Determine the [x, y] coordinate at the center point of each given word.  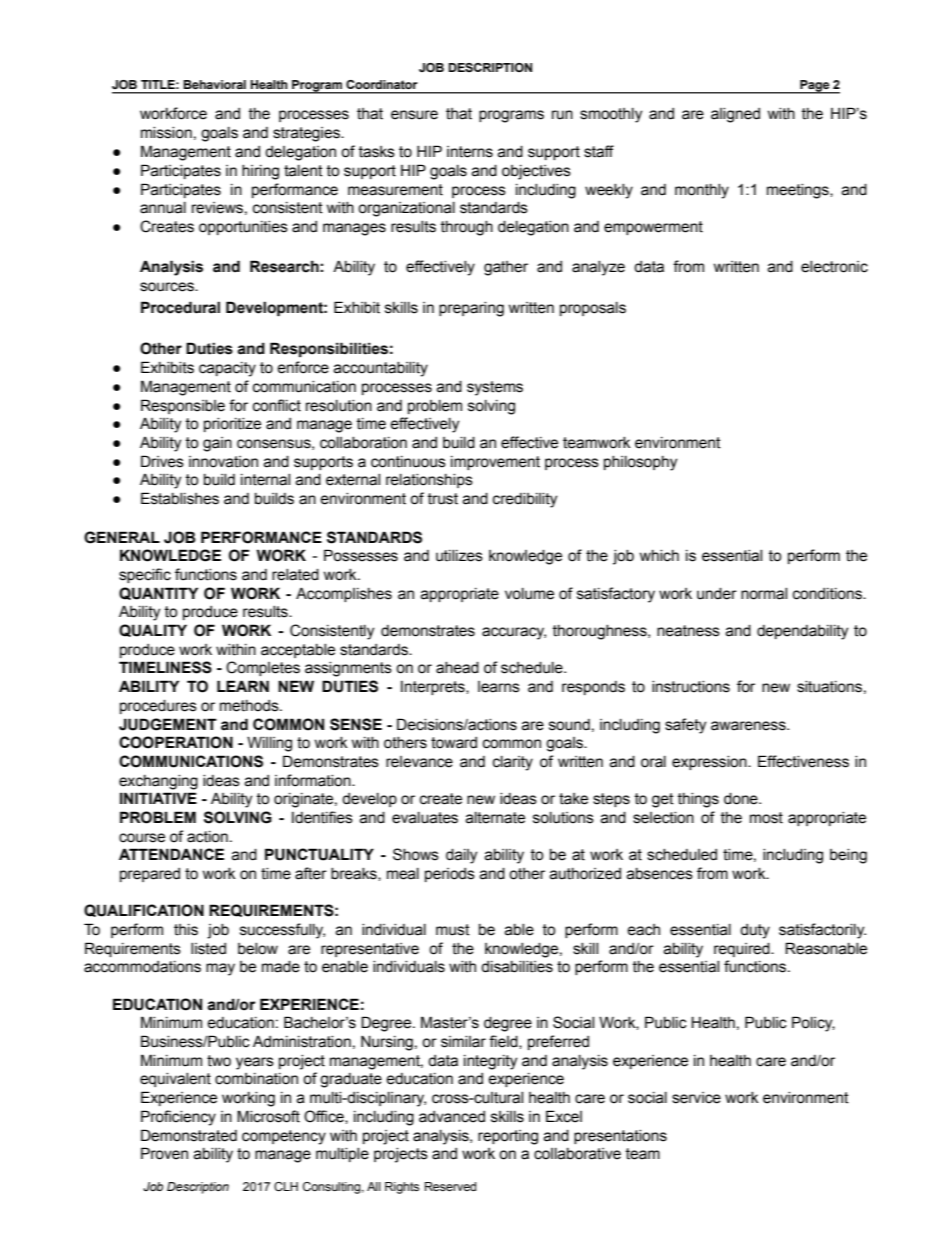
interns [470, 152]
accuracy [514, 633]
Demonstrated [189, 1135]
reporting [508, 1137]
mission [166, 133]
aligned [735, 115]
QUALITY [153, 630]
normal [764, 594]
